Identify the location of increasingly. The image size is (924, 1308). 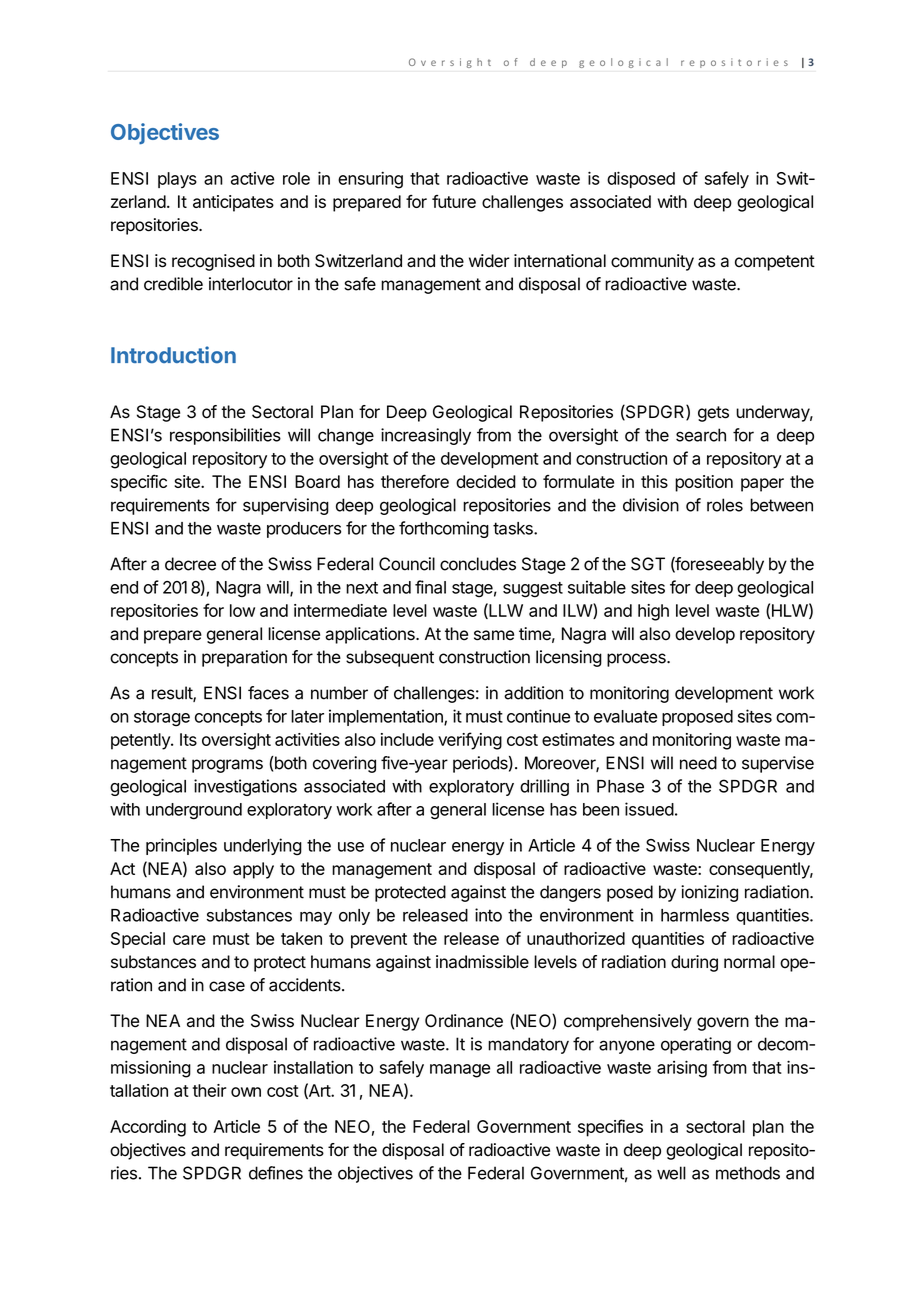
(426, 436).
